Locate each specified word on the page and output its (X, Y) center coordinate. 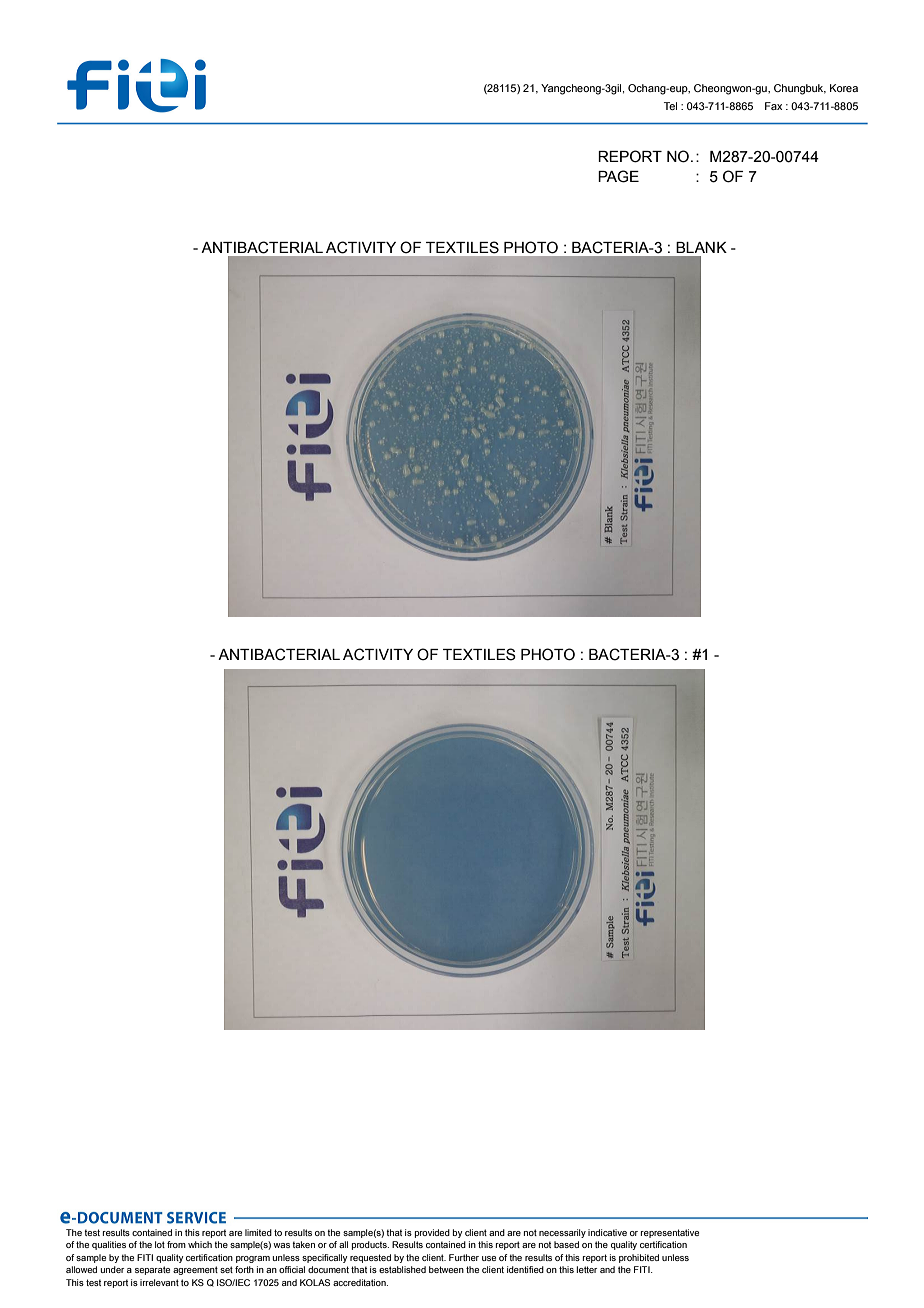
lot (160, 1244)
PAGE (618, 176)
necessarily (562, 1233)
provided (432, 1233)
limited (258, 1232)
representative (670, 1233)
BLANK (701, 247)
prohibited (639, 1258)
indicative (607, 1232)
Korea (844, 88)
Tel (670, 106)
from (176, 1244)
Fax (773, 106)
